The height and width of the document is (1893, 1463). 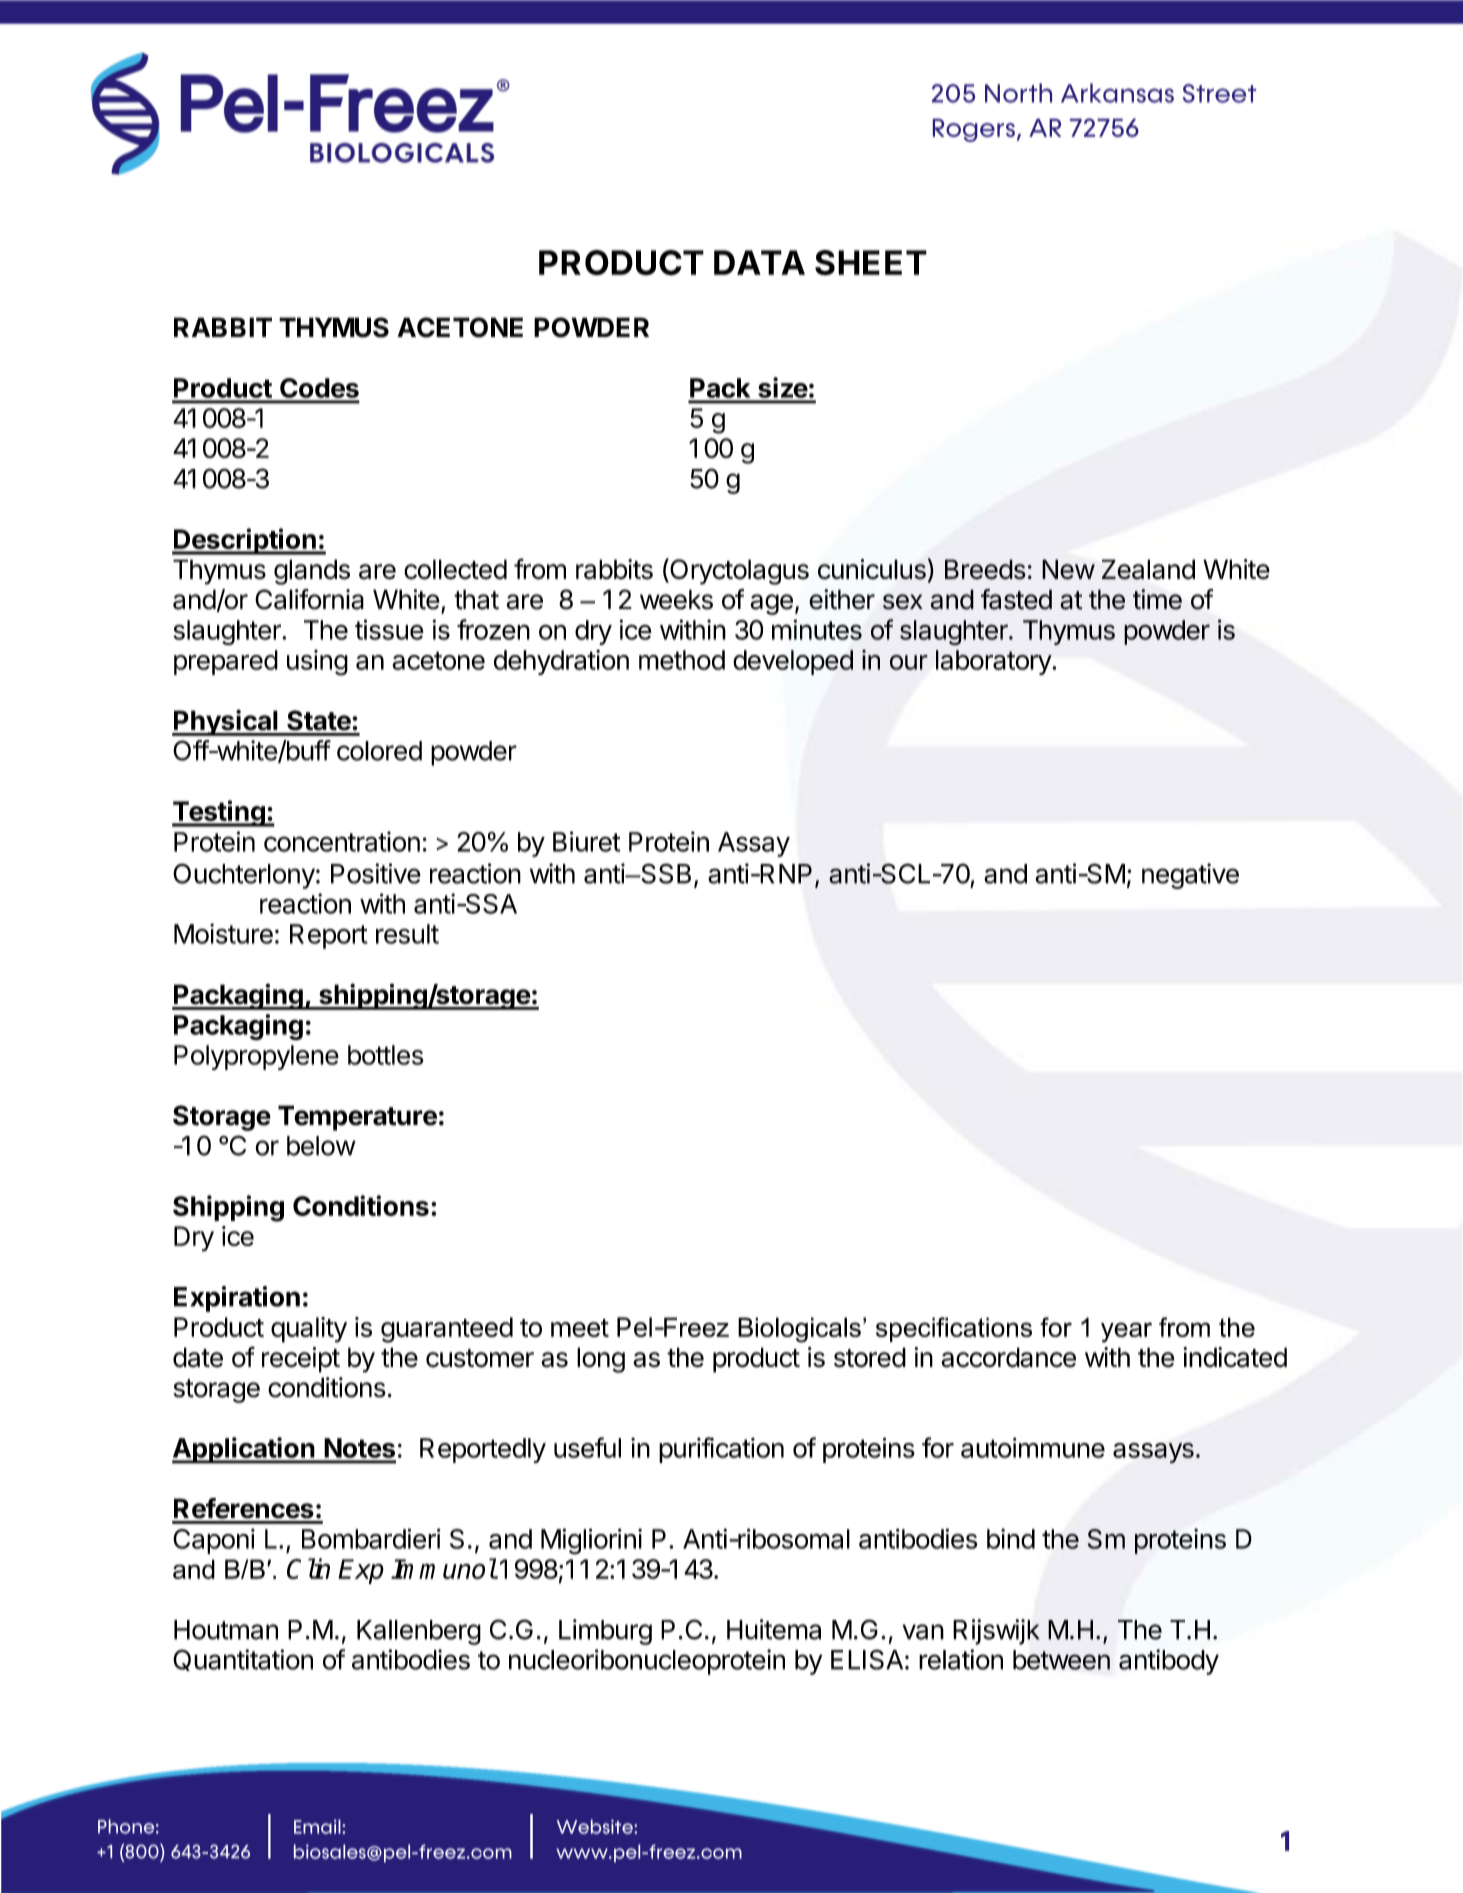 I want to click on below, so click(x=321, y=1146).
